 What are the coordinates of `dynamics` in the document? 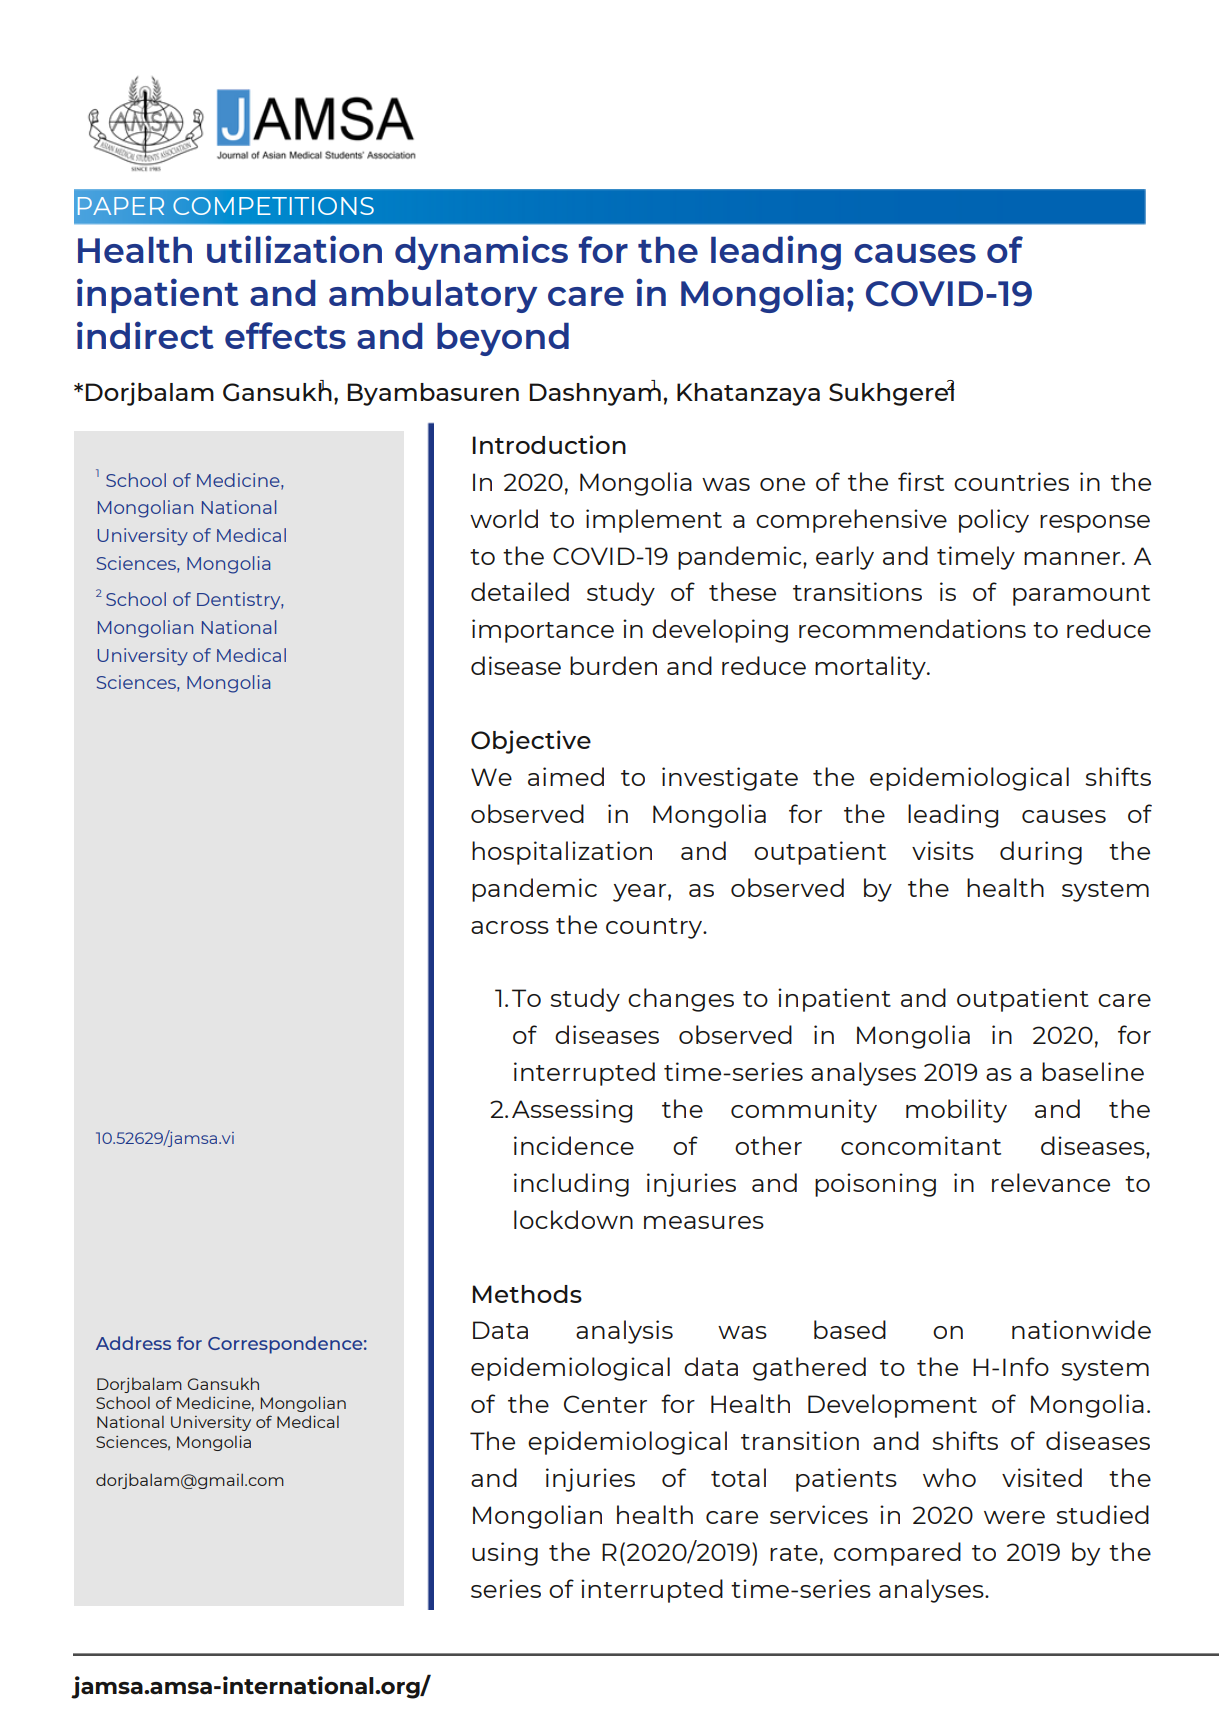 It's located at (481, 252).
